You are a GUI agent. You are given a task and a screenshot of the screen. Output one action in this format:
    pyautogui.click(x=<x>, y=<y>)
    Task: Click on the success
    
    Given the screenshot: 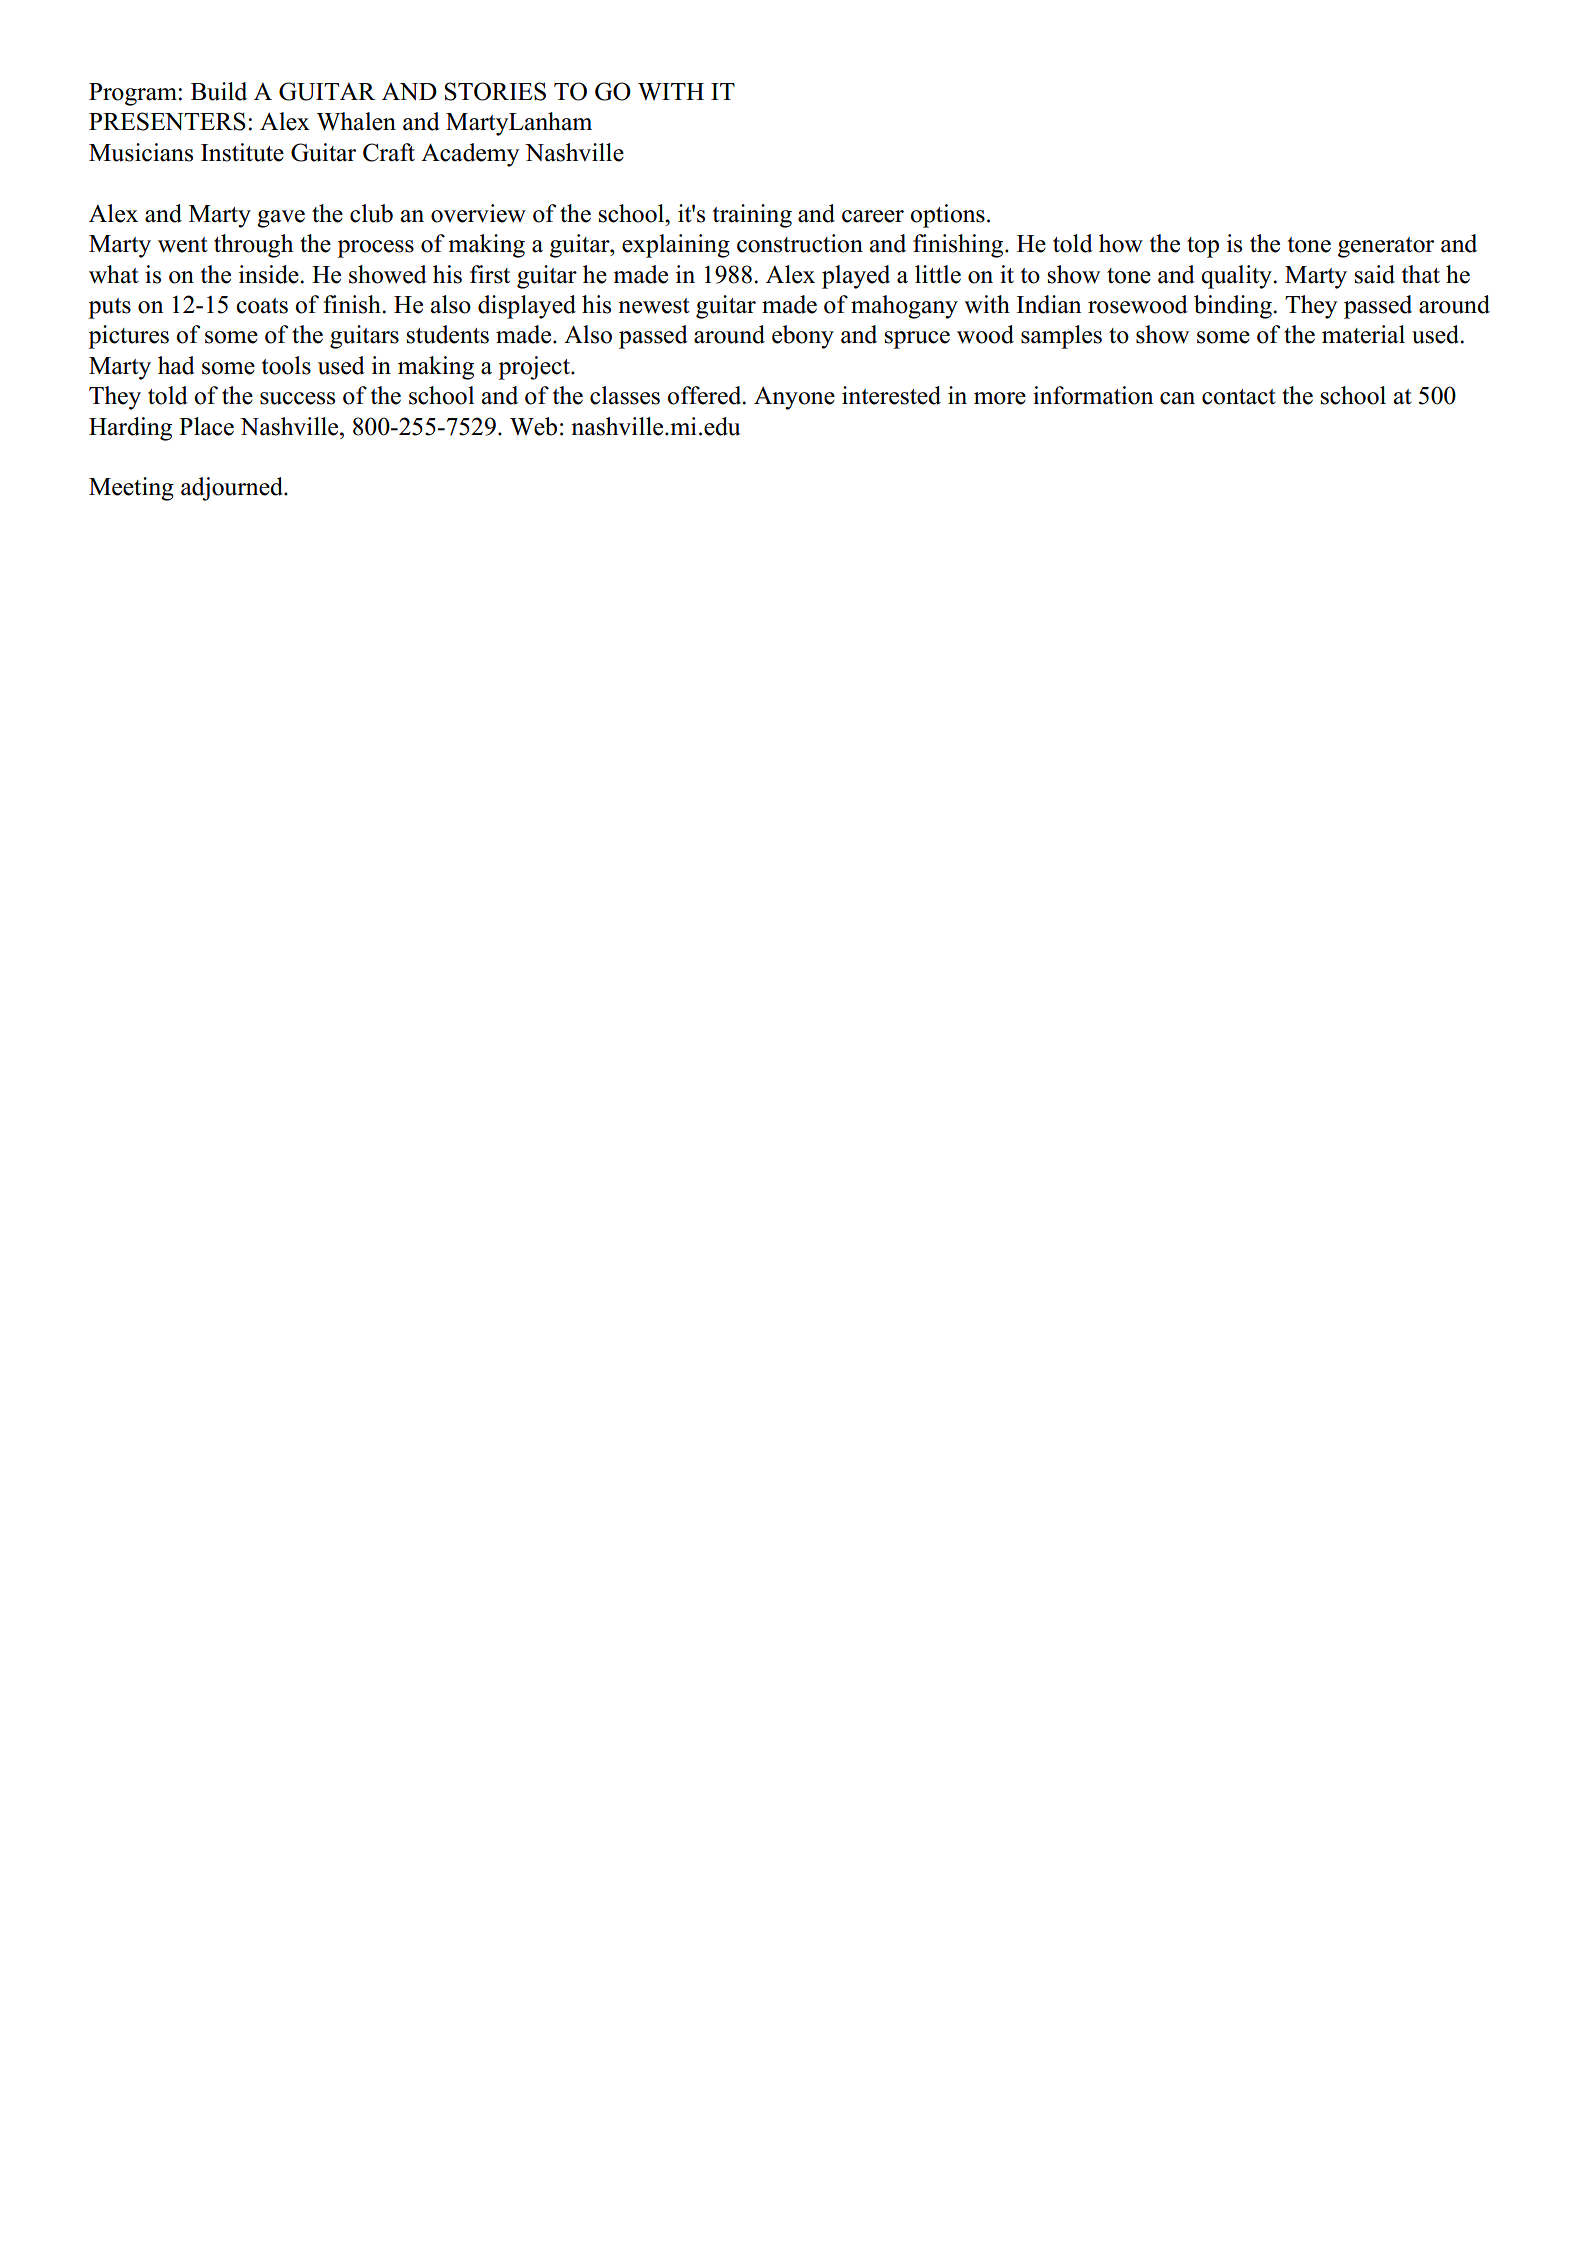 What is the action you would take?
    pyautogui.click(x=297, y=398)
